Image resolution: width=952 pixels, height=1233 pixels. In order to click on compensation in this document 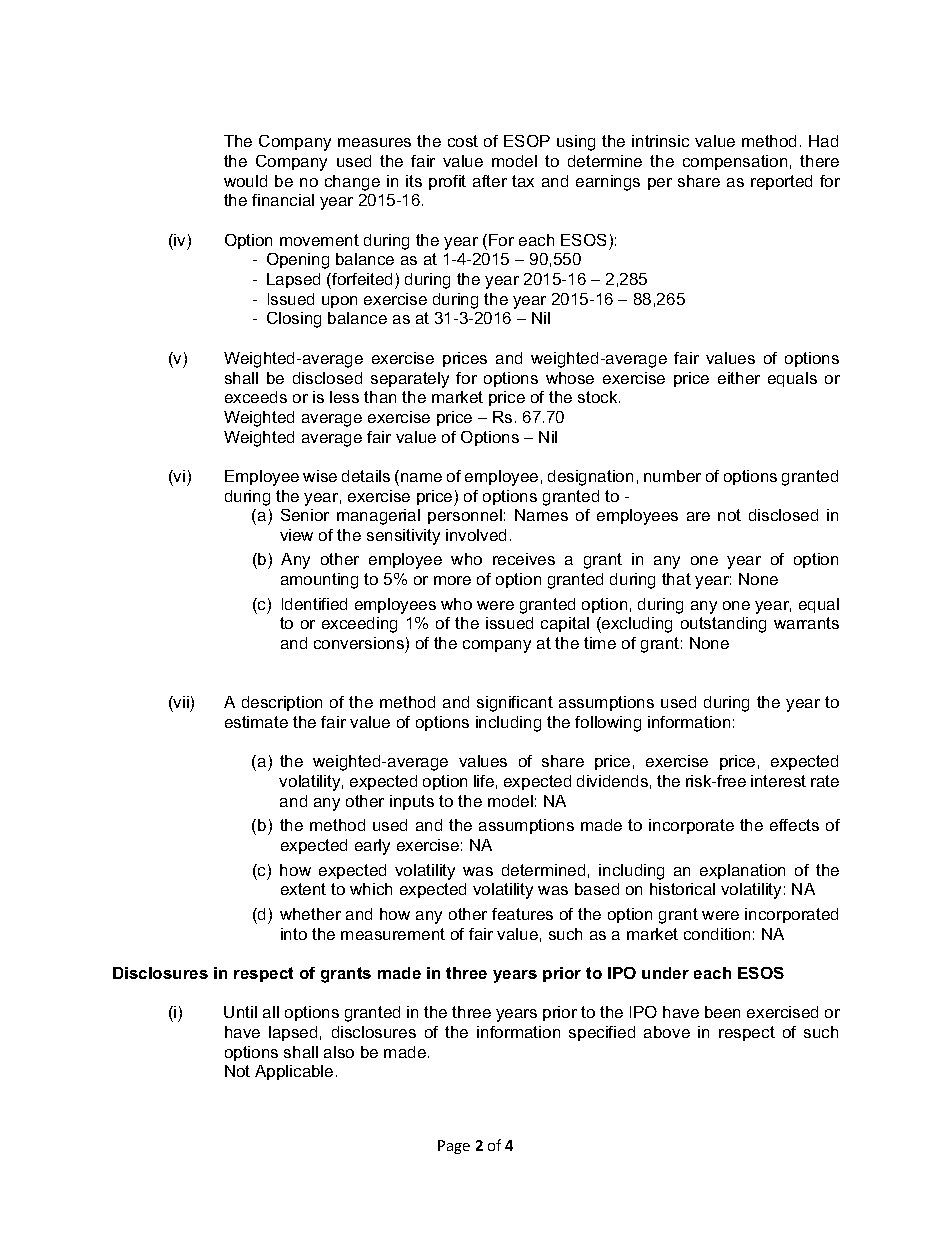, I will do `click(735, 162)`.
